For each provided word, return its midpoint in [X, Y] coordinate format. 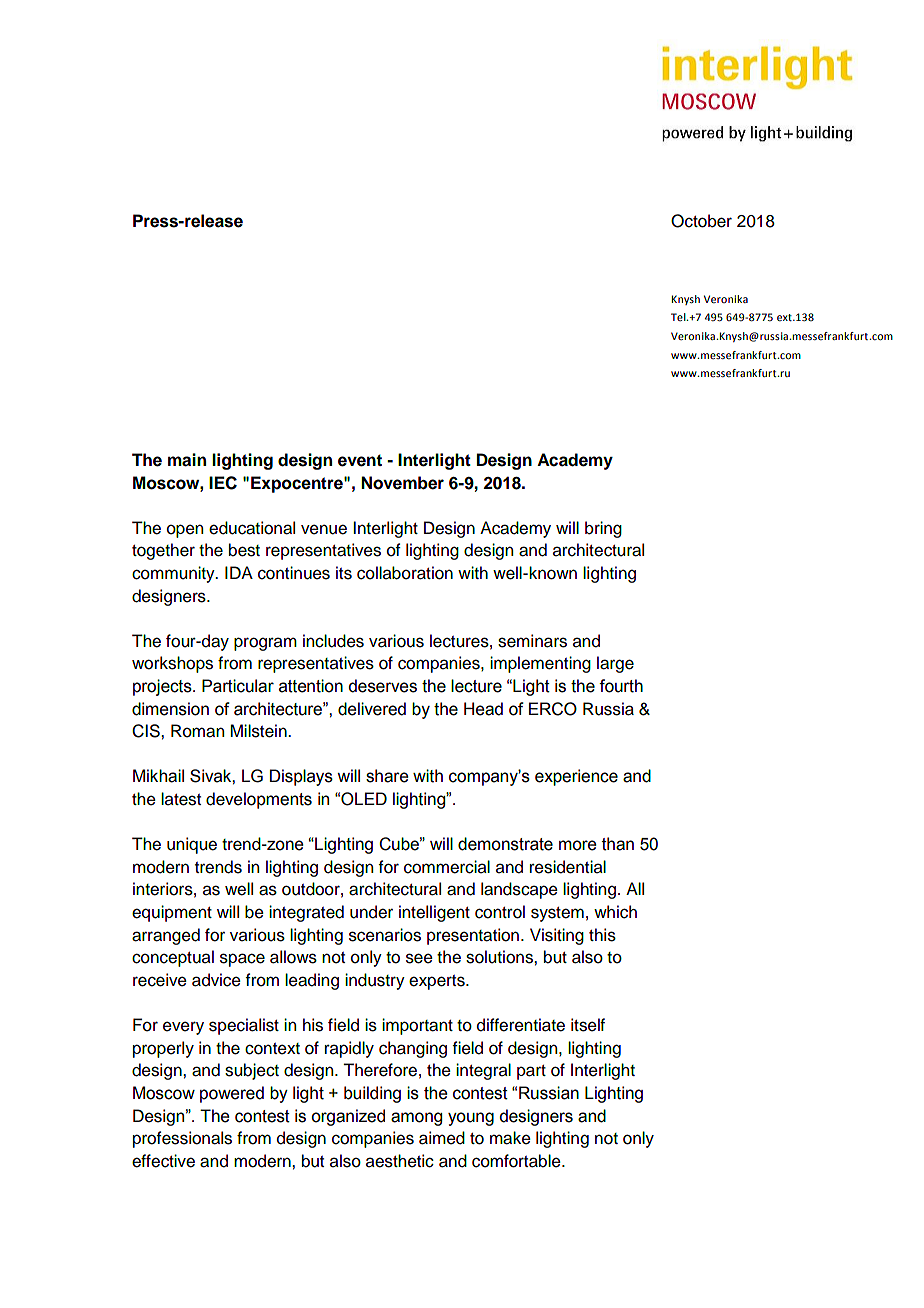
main [187, 460]
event [360, 460]
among [416, 1119]
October [701, 221]
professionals [182, 1139]
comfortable [517, 1161]
